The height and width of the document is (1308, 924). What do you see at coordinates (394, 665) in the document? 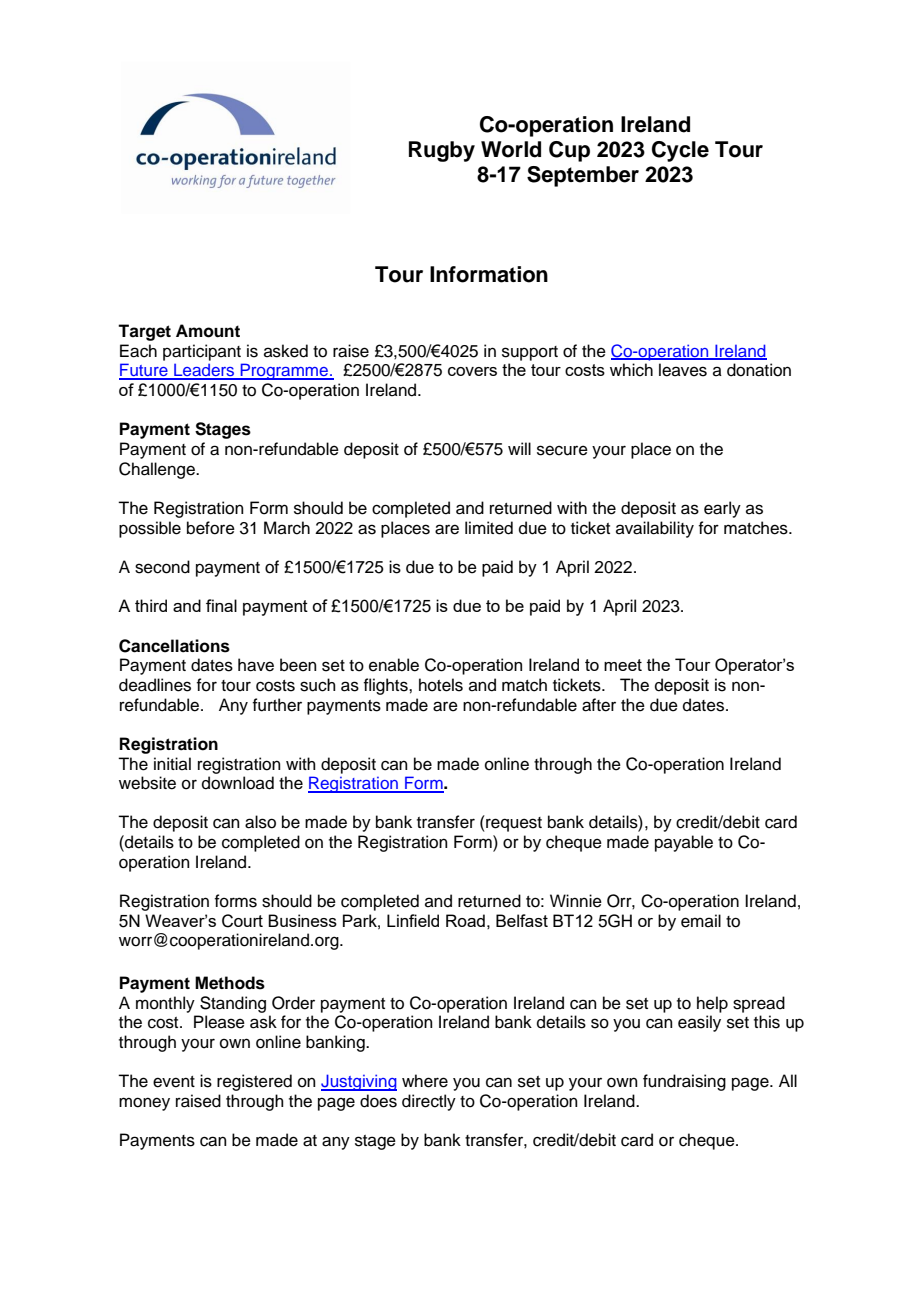
I see `enable` at bounding box center [394, 665].
